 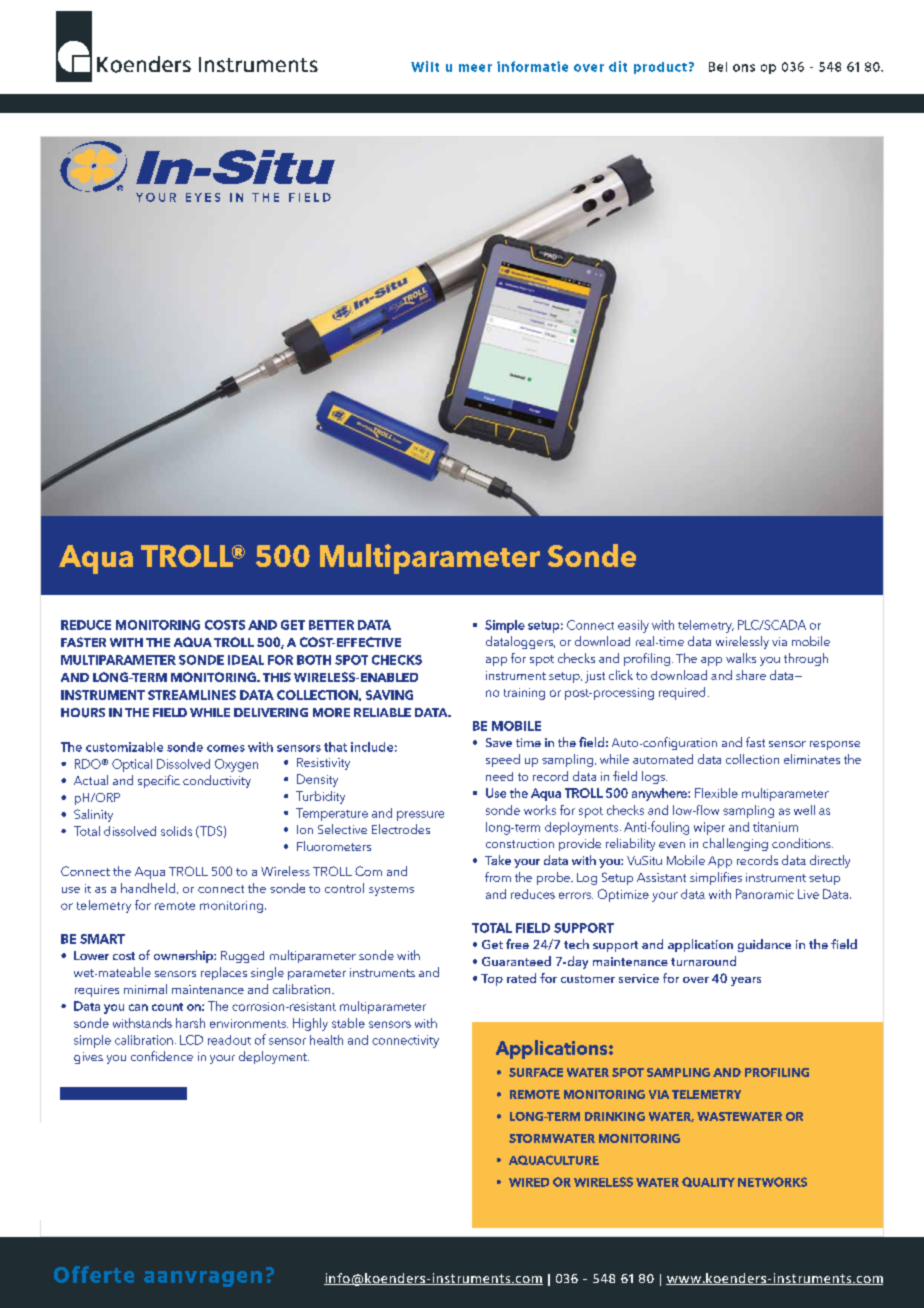 What do you see at coordinates (162, 1056) in the screenshot?
I see `confidence` at bounding box center [162, 1056].
